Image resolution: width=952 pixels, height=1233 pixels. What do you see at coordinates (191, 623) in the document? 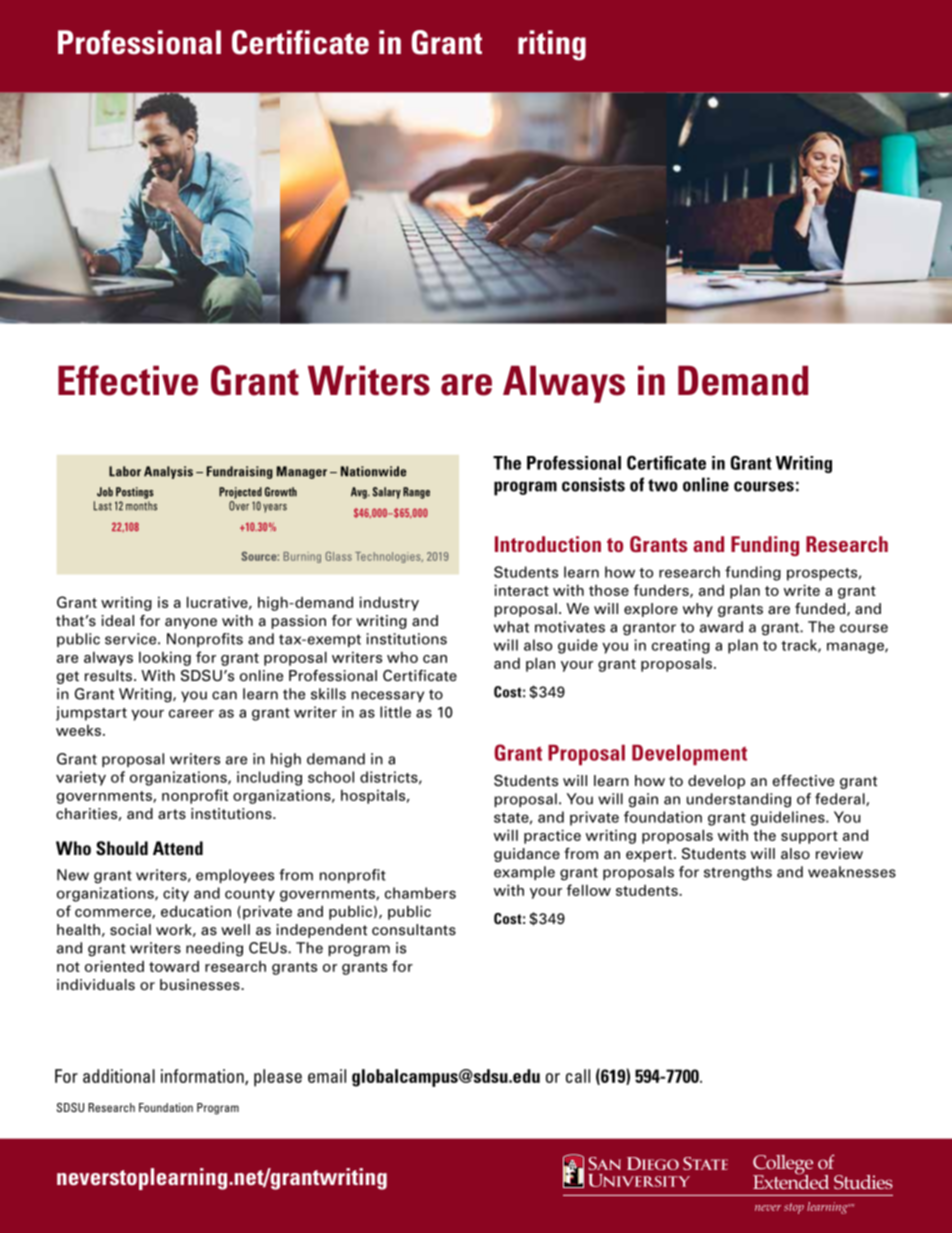
I see `anyone` at bounding box center [191, 623].
